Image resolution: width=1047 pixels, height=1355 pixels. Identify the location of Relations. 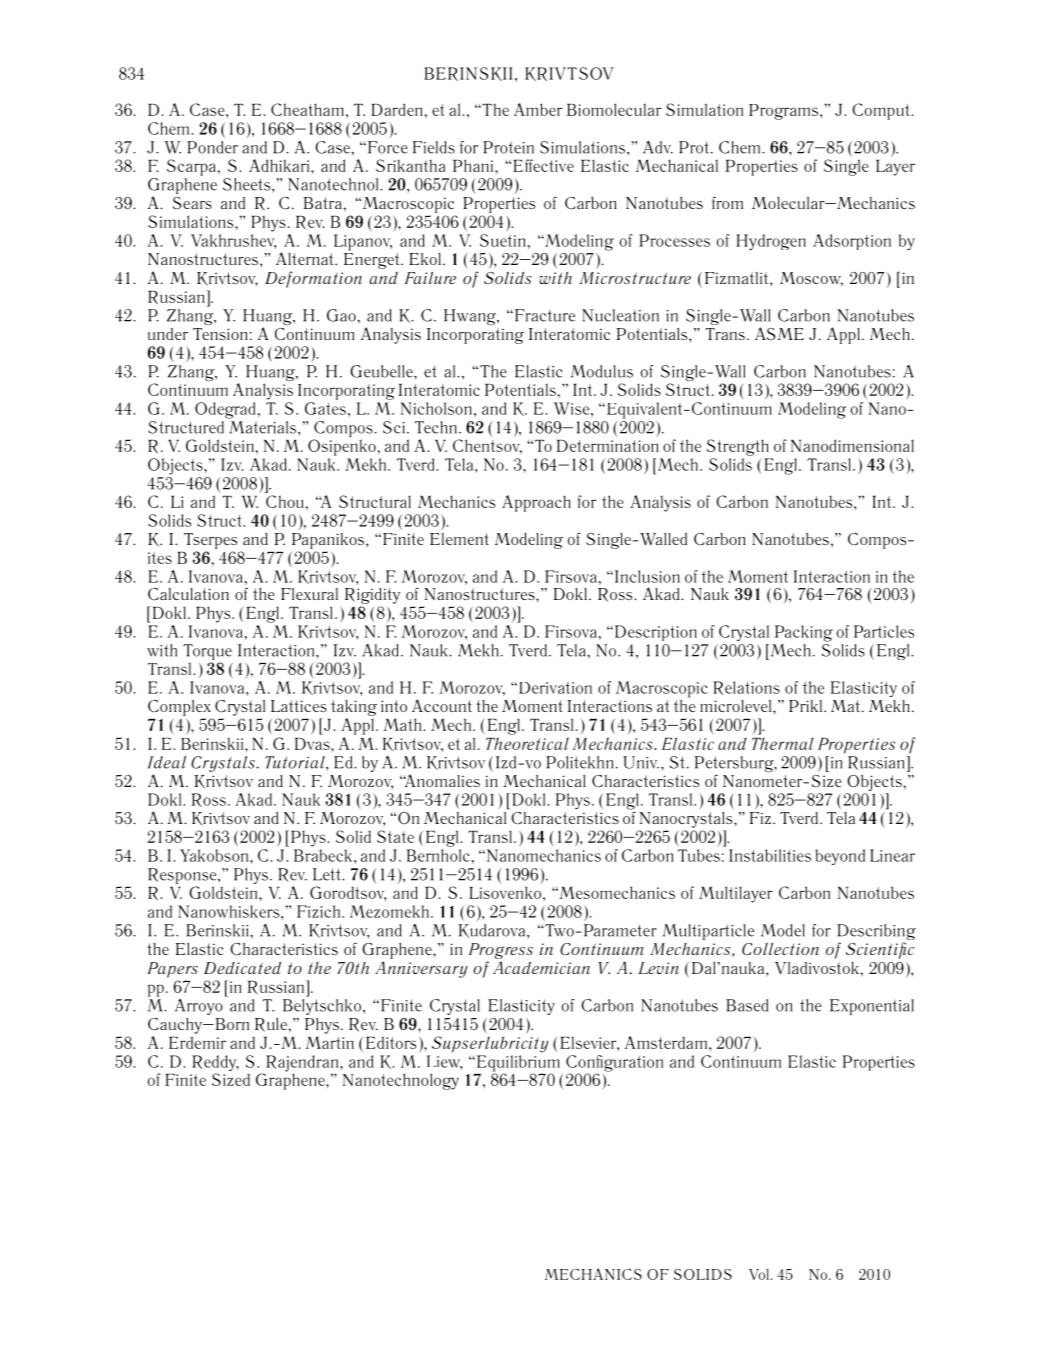
(746, 688).
